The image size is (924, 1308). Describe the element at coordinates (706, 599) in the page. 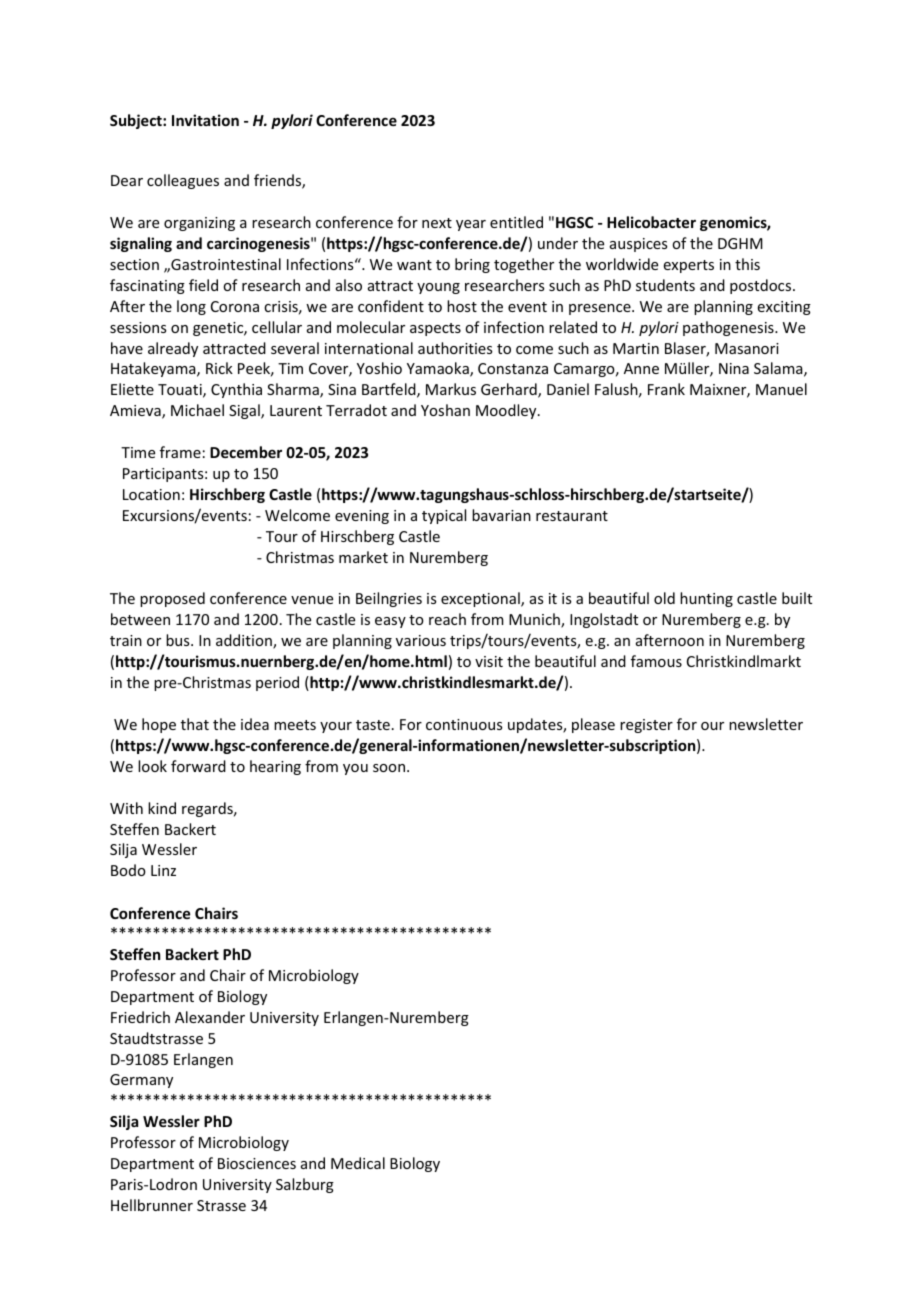

I see `hunting` at that location.
